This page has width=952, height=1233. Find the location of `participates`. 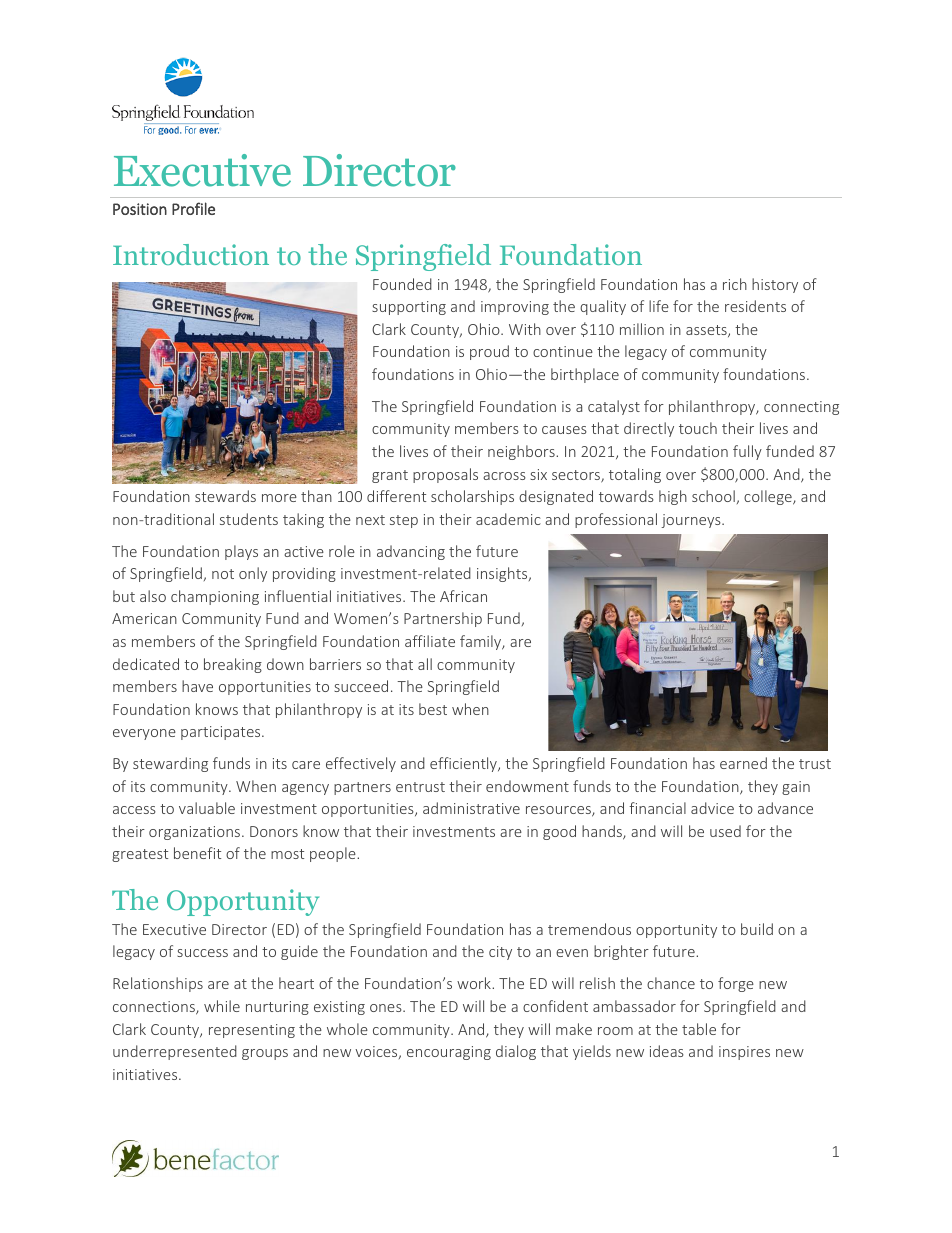

participates is located at coordinates (222, 733).
